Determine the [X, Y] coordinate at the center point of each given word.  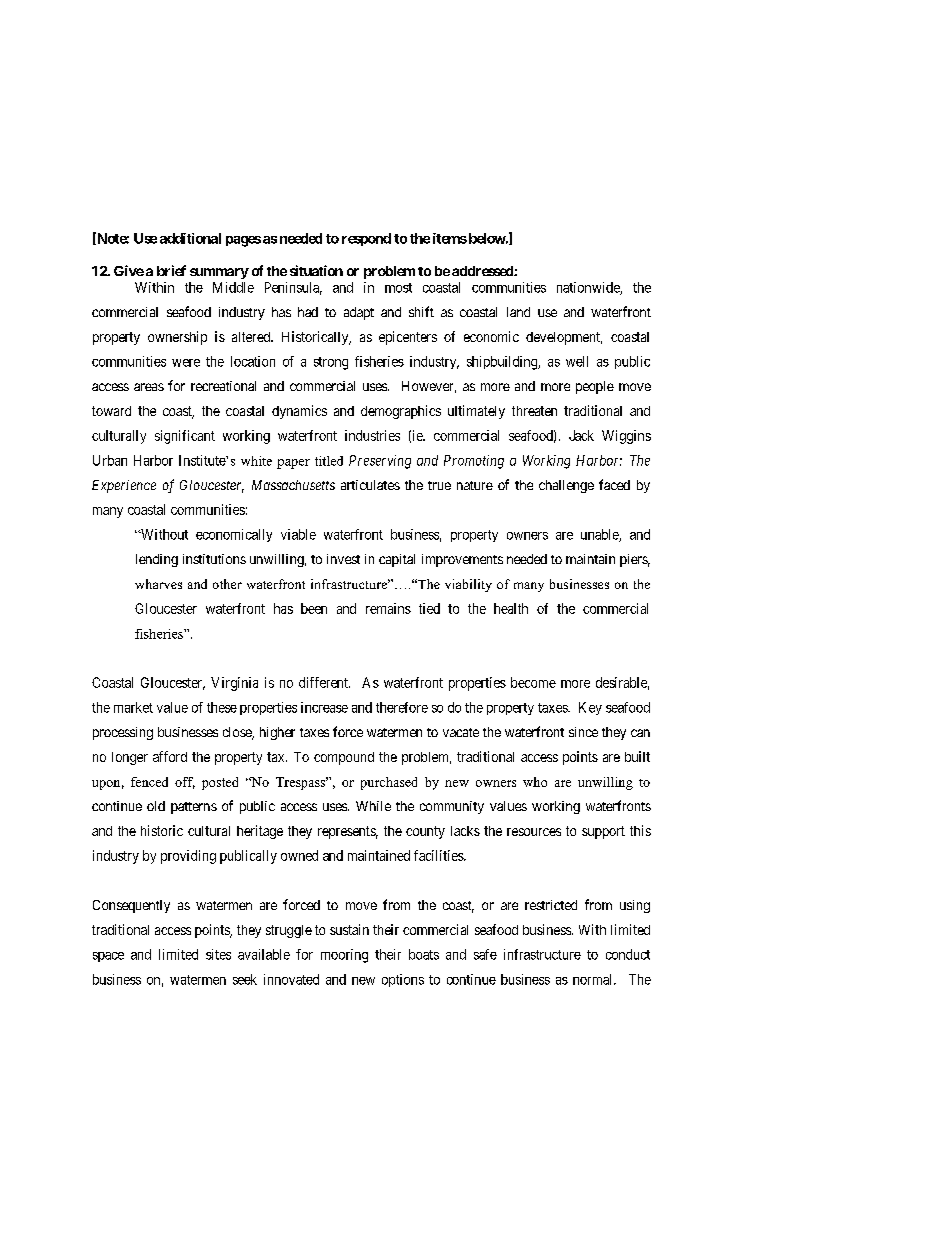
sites [218, 954]
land [518, 312]
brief [171, 270]
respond [366, 239]
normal [594, 979]
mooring [344, 956]
